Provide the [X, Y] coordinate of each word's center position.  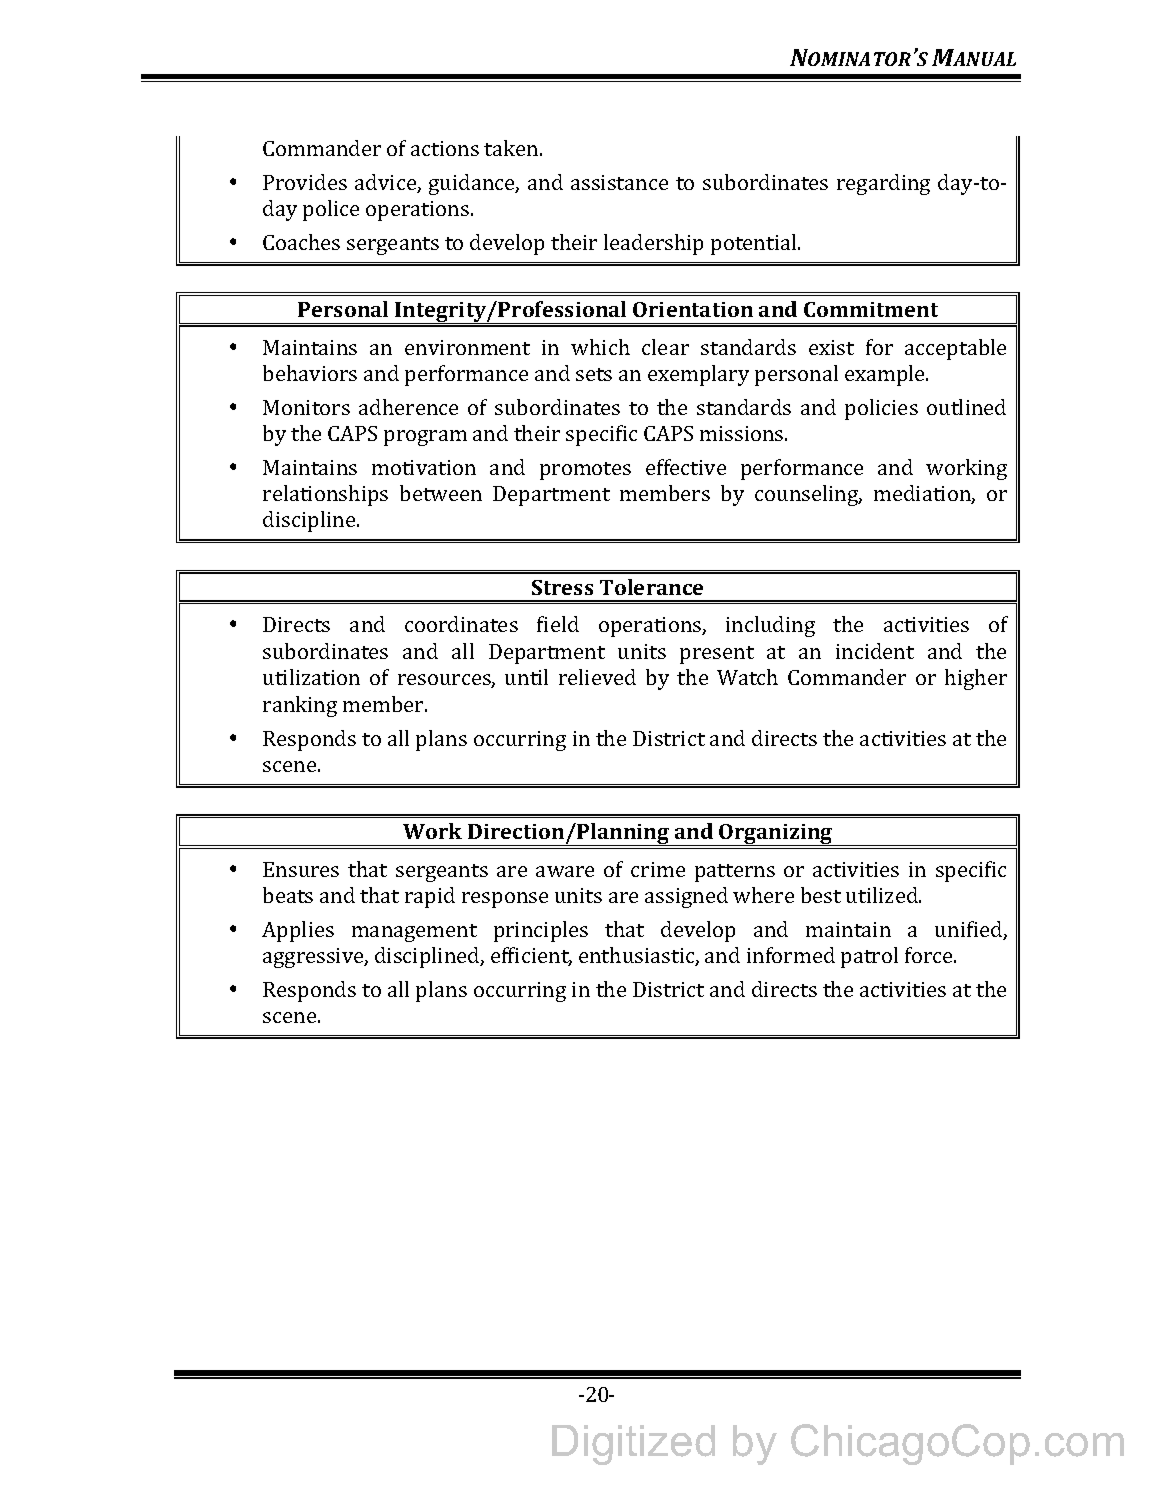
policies [881, 409]
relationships [325, 495]
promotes [585, 471]
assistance [619, 182]
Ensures [301, 869]
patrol [869, 957]
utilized [883, 895]
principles [541, 931]
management [414, 933]
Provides [305, 182]
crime [658, 869]
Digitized [633, 1445]
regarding [883, 184]
